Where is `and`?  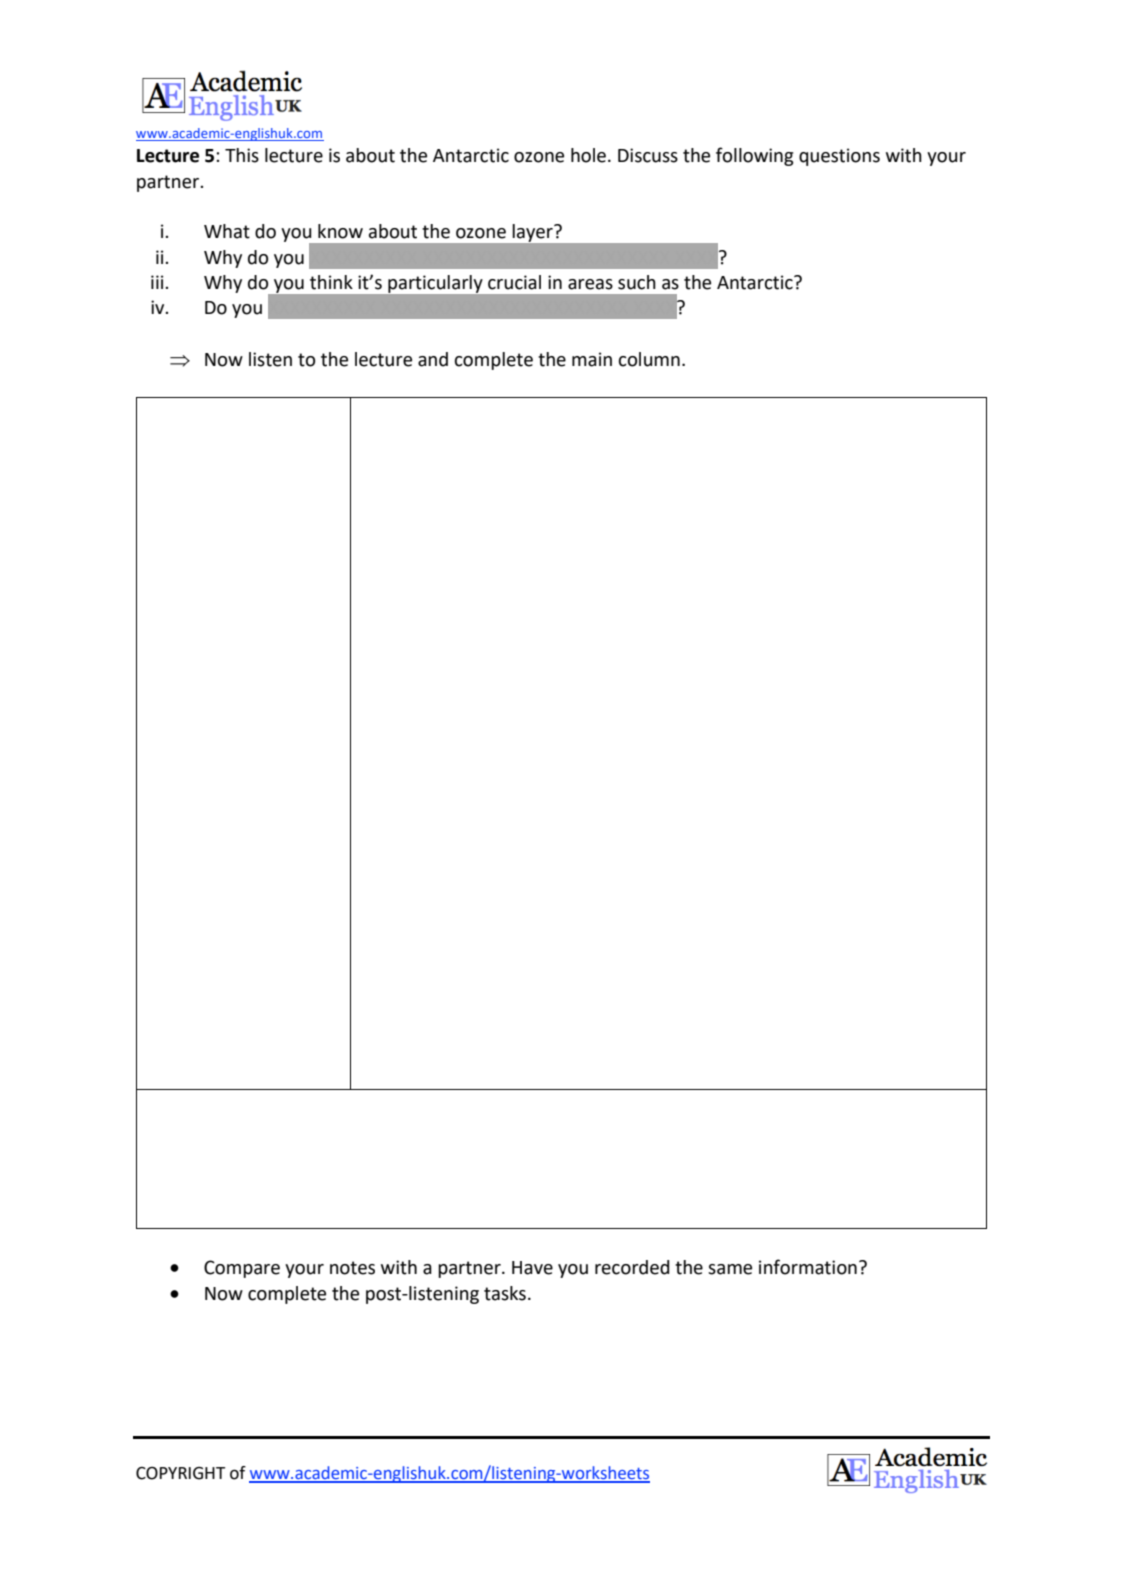
and is located at coordinates (433, 359).
